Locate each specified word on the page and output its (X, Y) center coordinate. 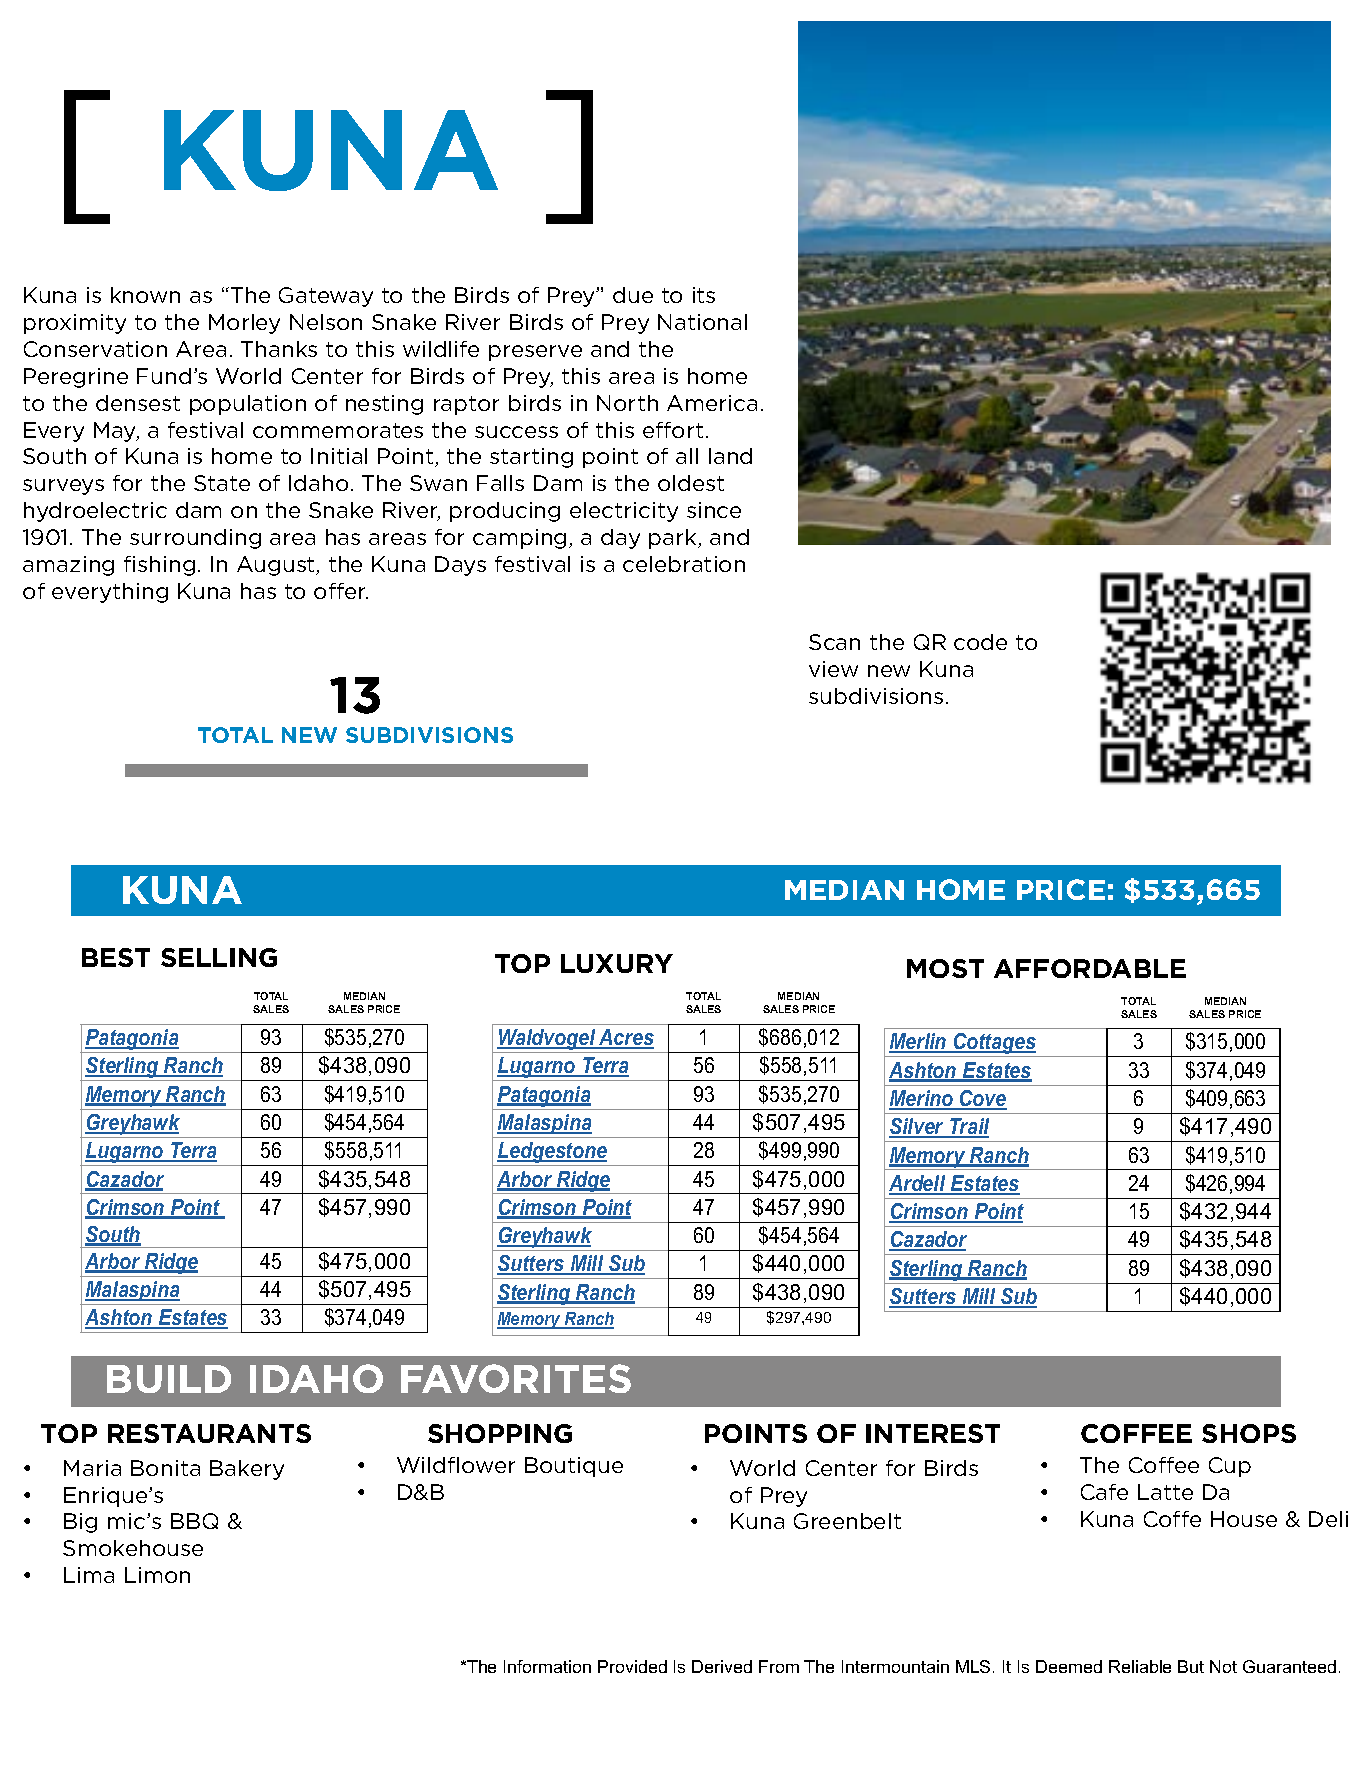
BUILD (169, 1379)
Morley (244, 324)
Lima (89, 1575)
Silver (918, 1127)
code (980, 642)
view (833, 669)
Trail (968, 1127)
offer (341, 591)
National (702, 322)
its (704, 295)
